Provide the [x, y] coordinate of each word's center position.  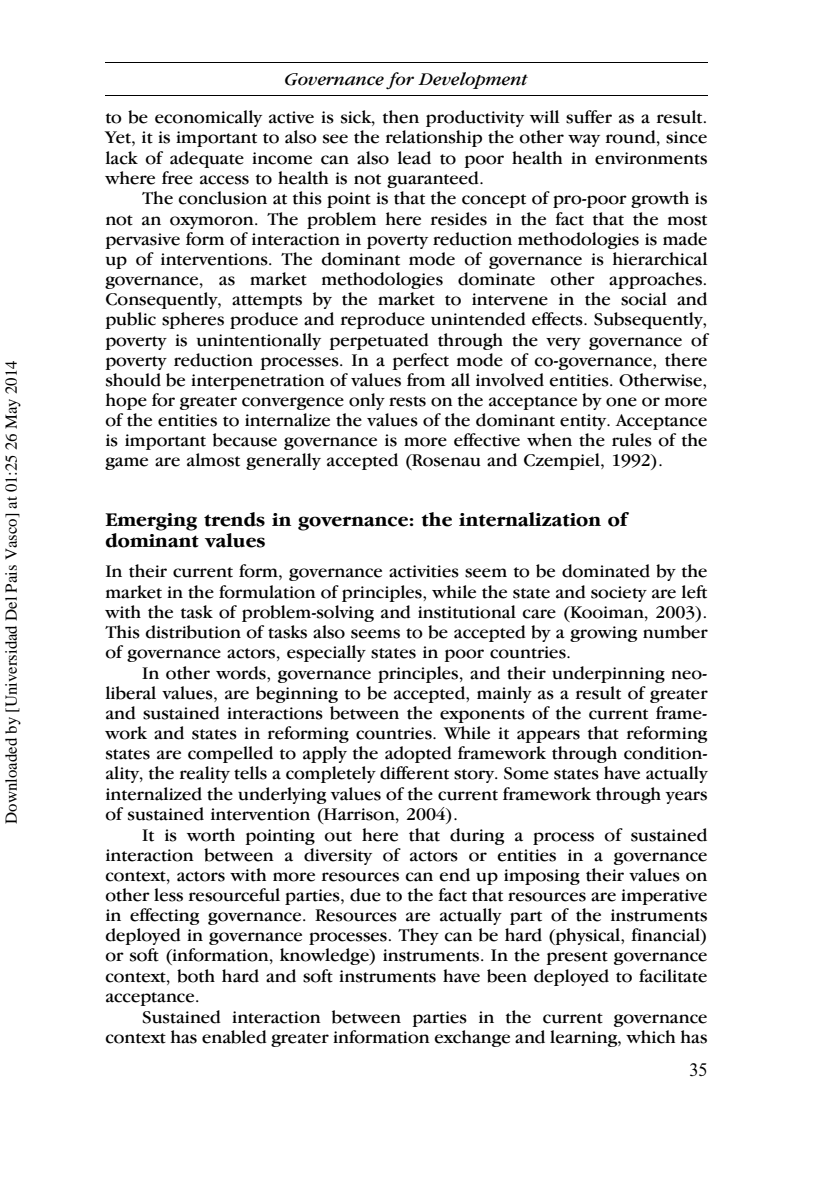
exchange [472, 1038]
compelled [230, 754]
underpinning [608, 674]
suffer [589, 117]
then [401, 117]
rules [632, 440]
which [650, 1037]
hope [126, 401]
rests [407, 401]
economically [208, 118]
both [196, 976]
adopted [418, 754]
